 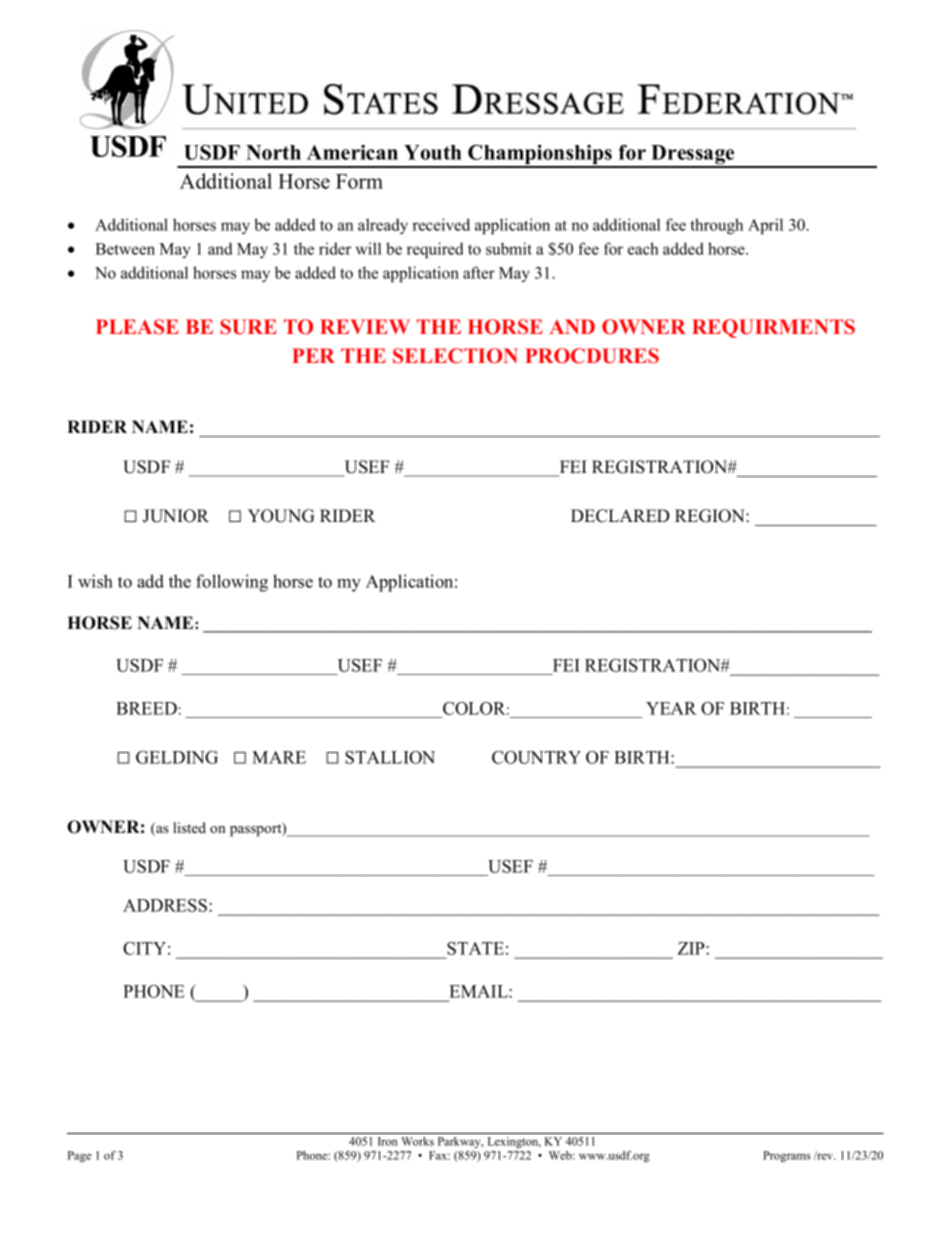 I want to click on Works, so click(x=417, y=1141).
